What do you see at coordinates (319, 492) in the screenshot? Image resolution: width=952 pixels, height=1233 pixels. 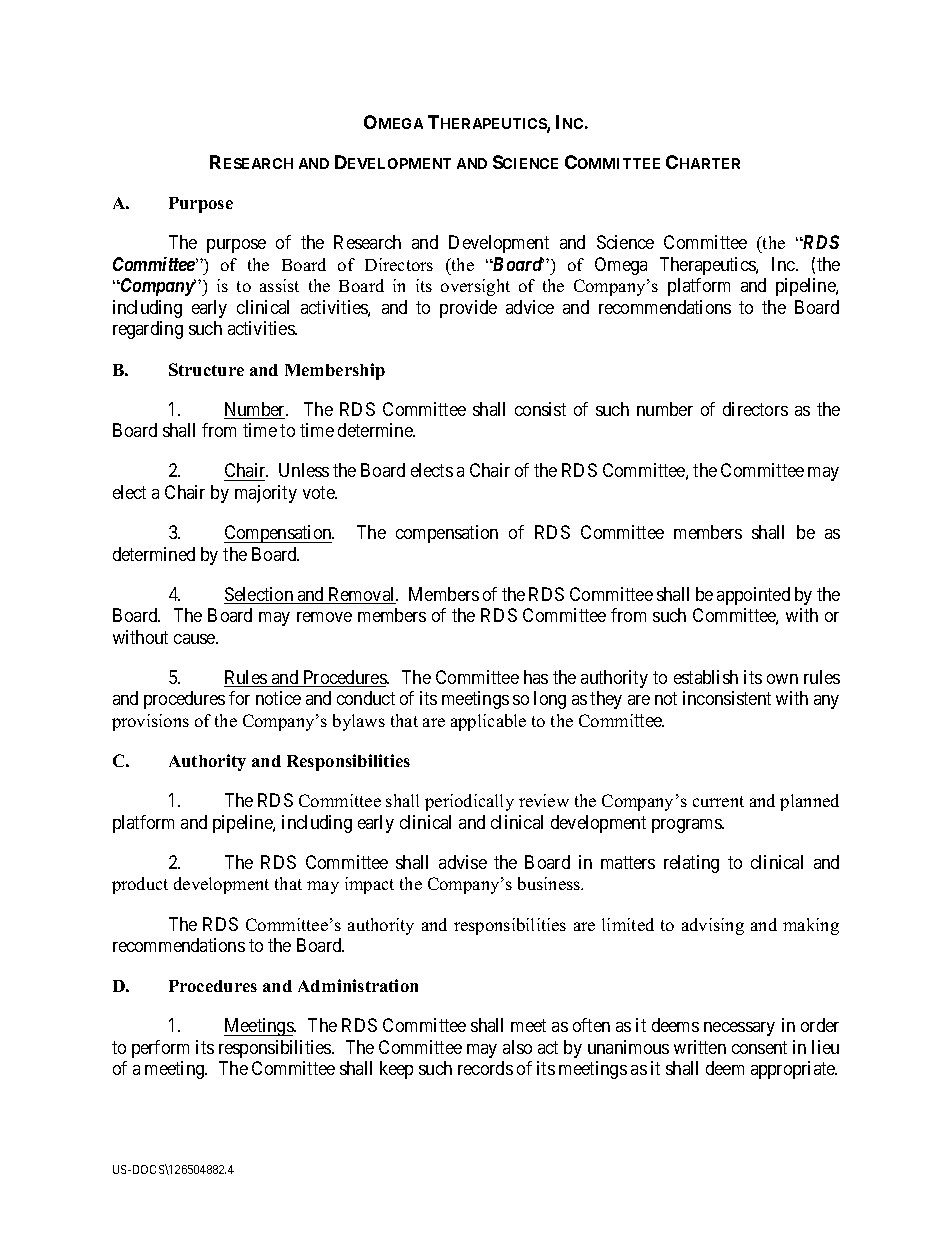 I see `vote` at bounding box center [319, 492].
